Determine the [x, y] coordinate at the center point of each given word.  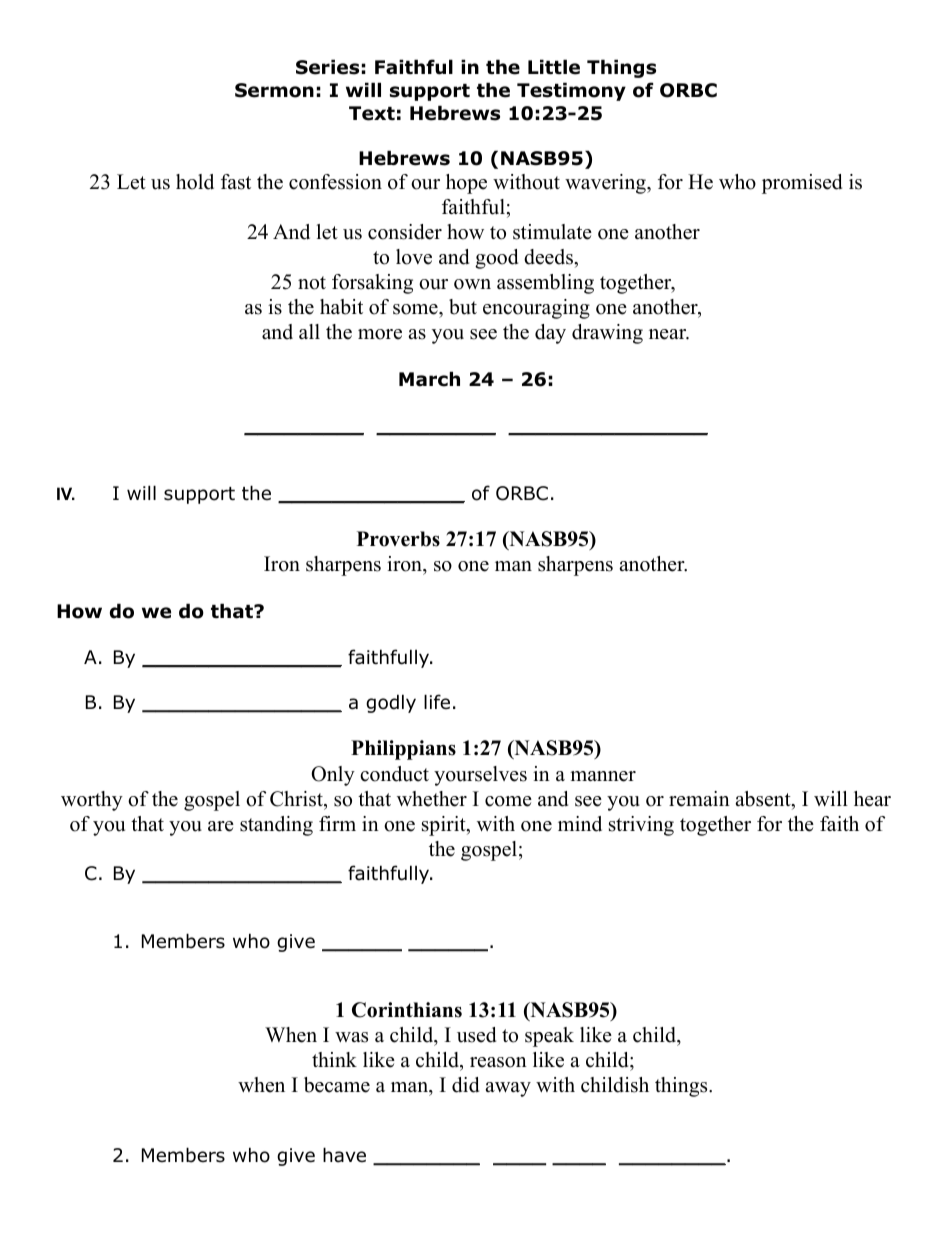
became [337, 1085]
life [437, 702]
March [429, 379]
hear [872, 799]
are [221, 826]
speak [549, 1037]
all [309, 331]
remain [699, 799]
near [669, 334]
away [508, 1089]
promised [802, 184]
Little [554, 67]
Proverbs [398, 539]
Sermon [274, 90]
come [508, 801]
